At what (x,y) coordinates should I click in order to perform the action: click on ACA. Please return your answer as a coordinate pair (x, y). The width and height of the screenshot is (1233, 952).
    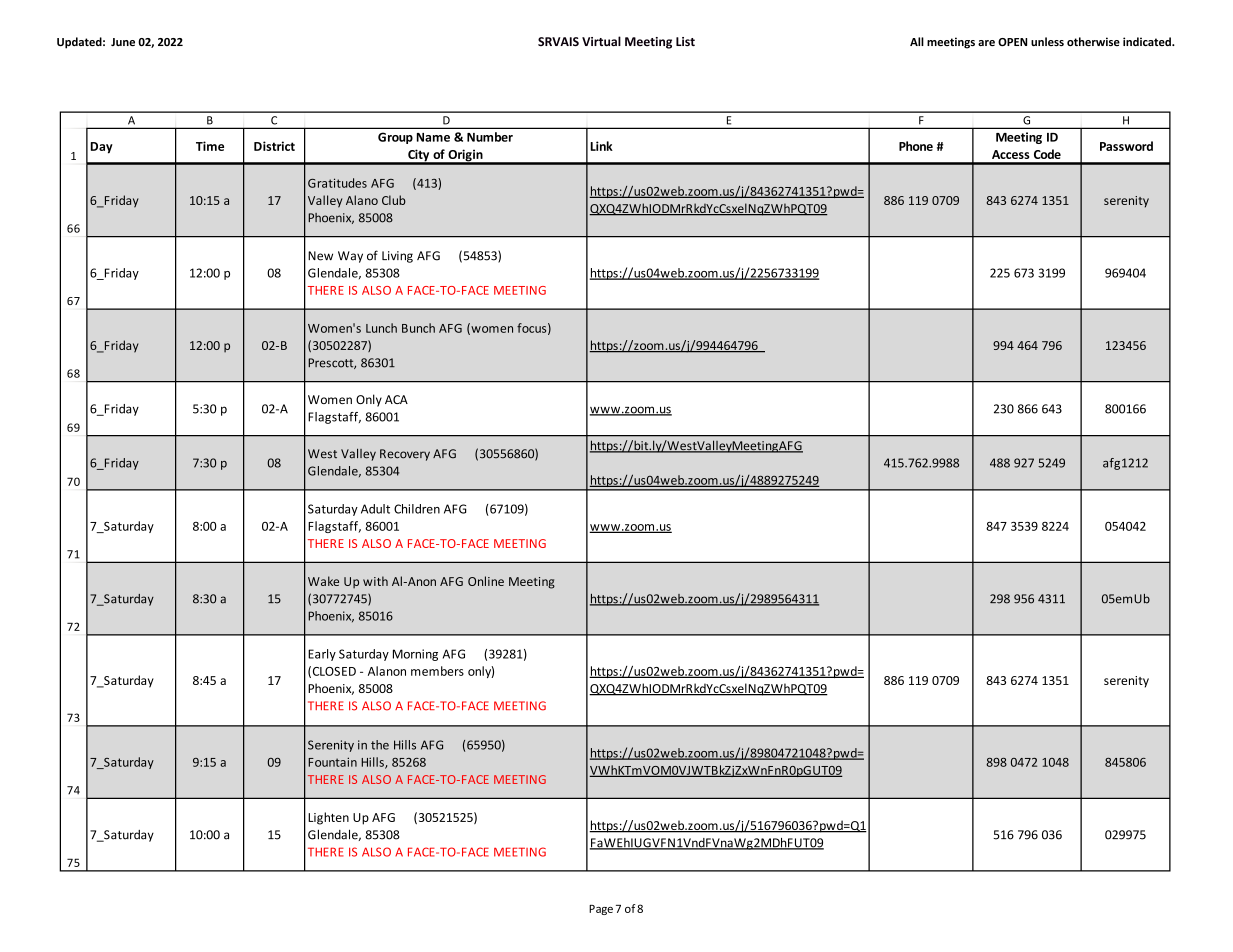
    Looking at the image, I should click on (396, 399).
